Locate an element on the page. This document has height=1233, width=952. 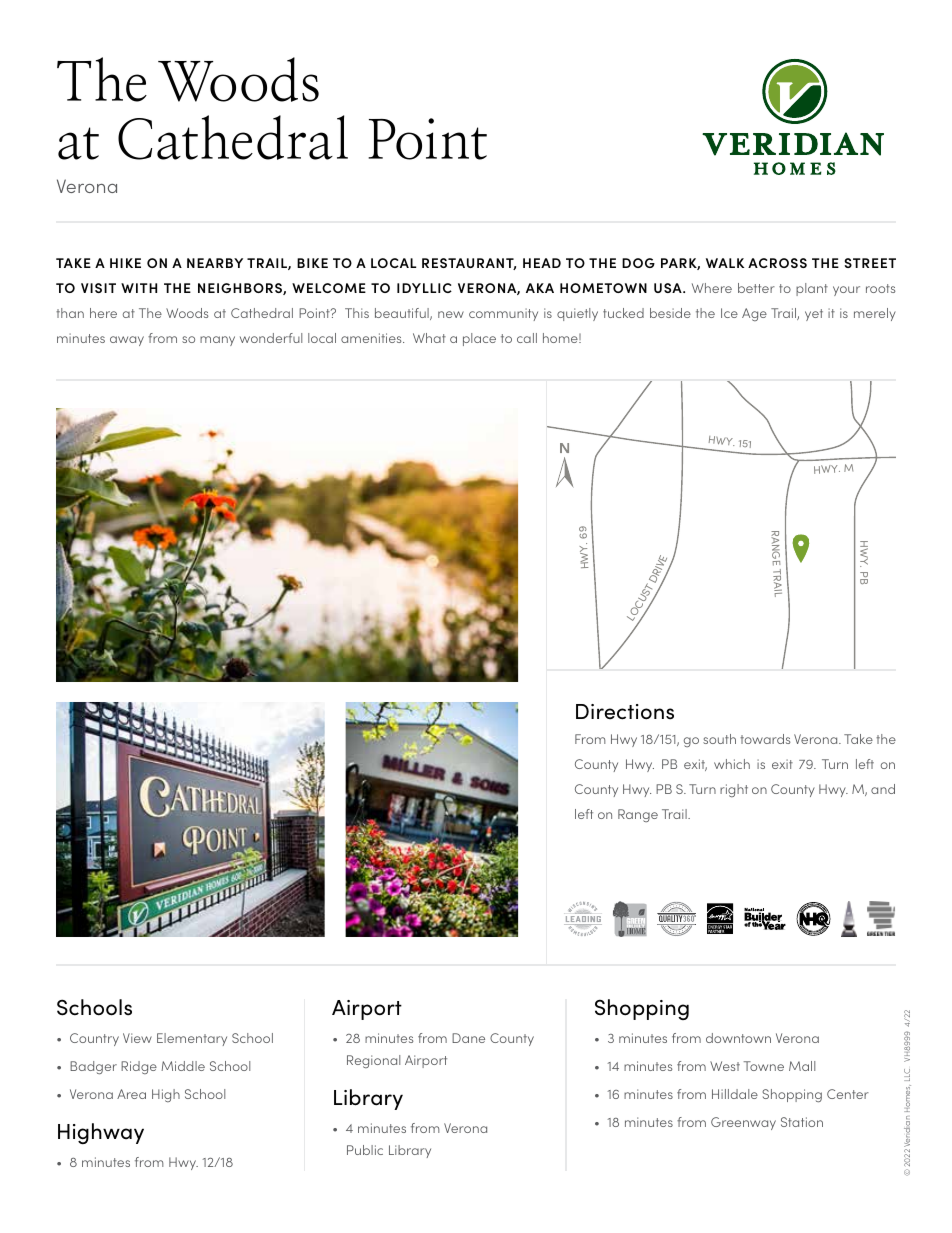
south is located at coordinates (719, 739).
